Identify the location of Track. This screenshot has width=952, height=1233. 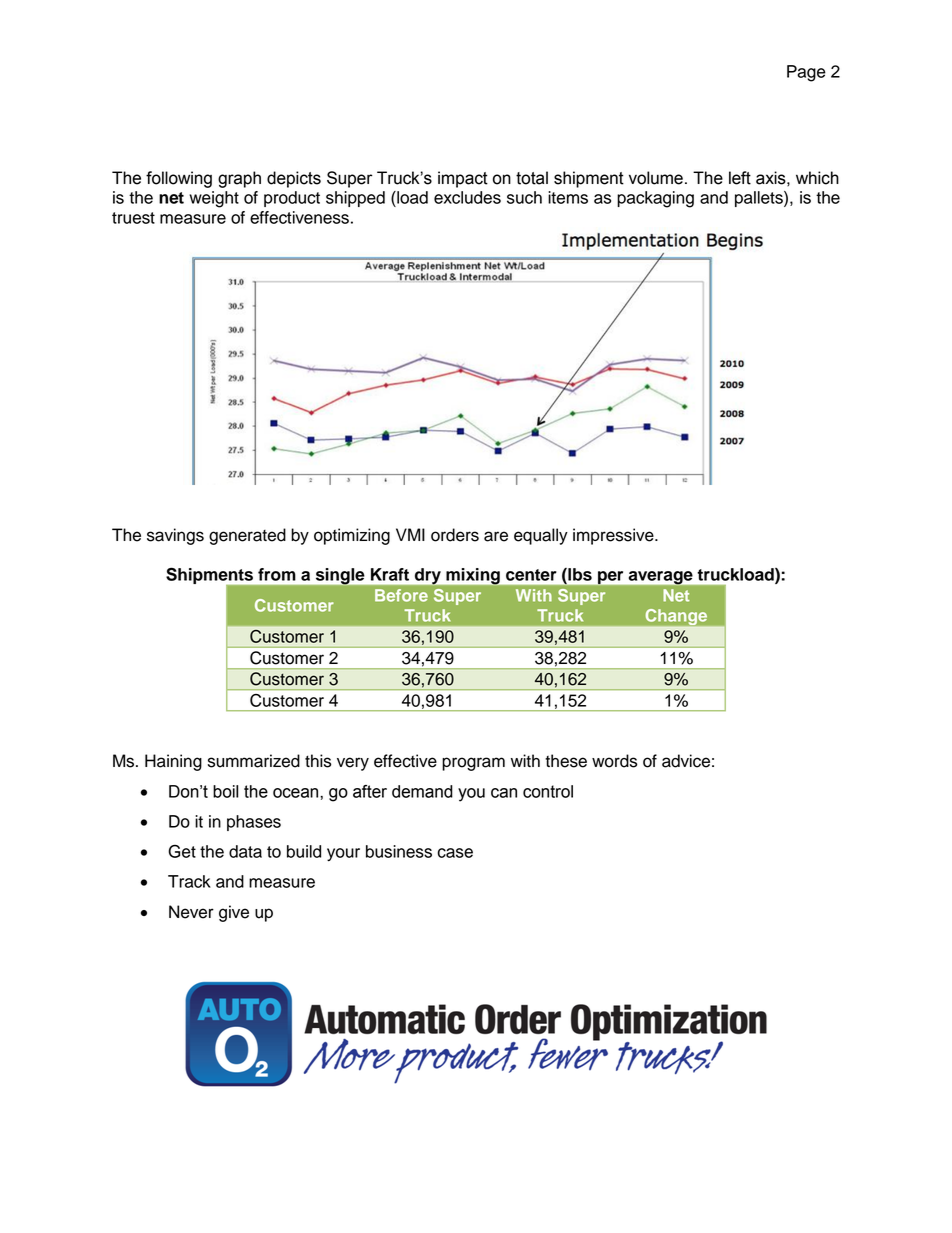
(189, 881).
